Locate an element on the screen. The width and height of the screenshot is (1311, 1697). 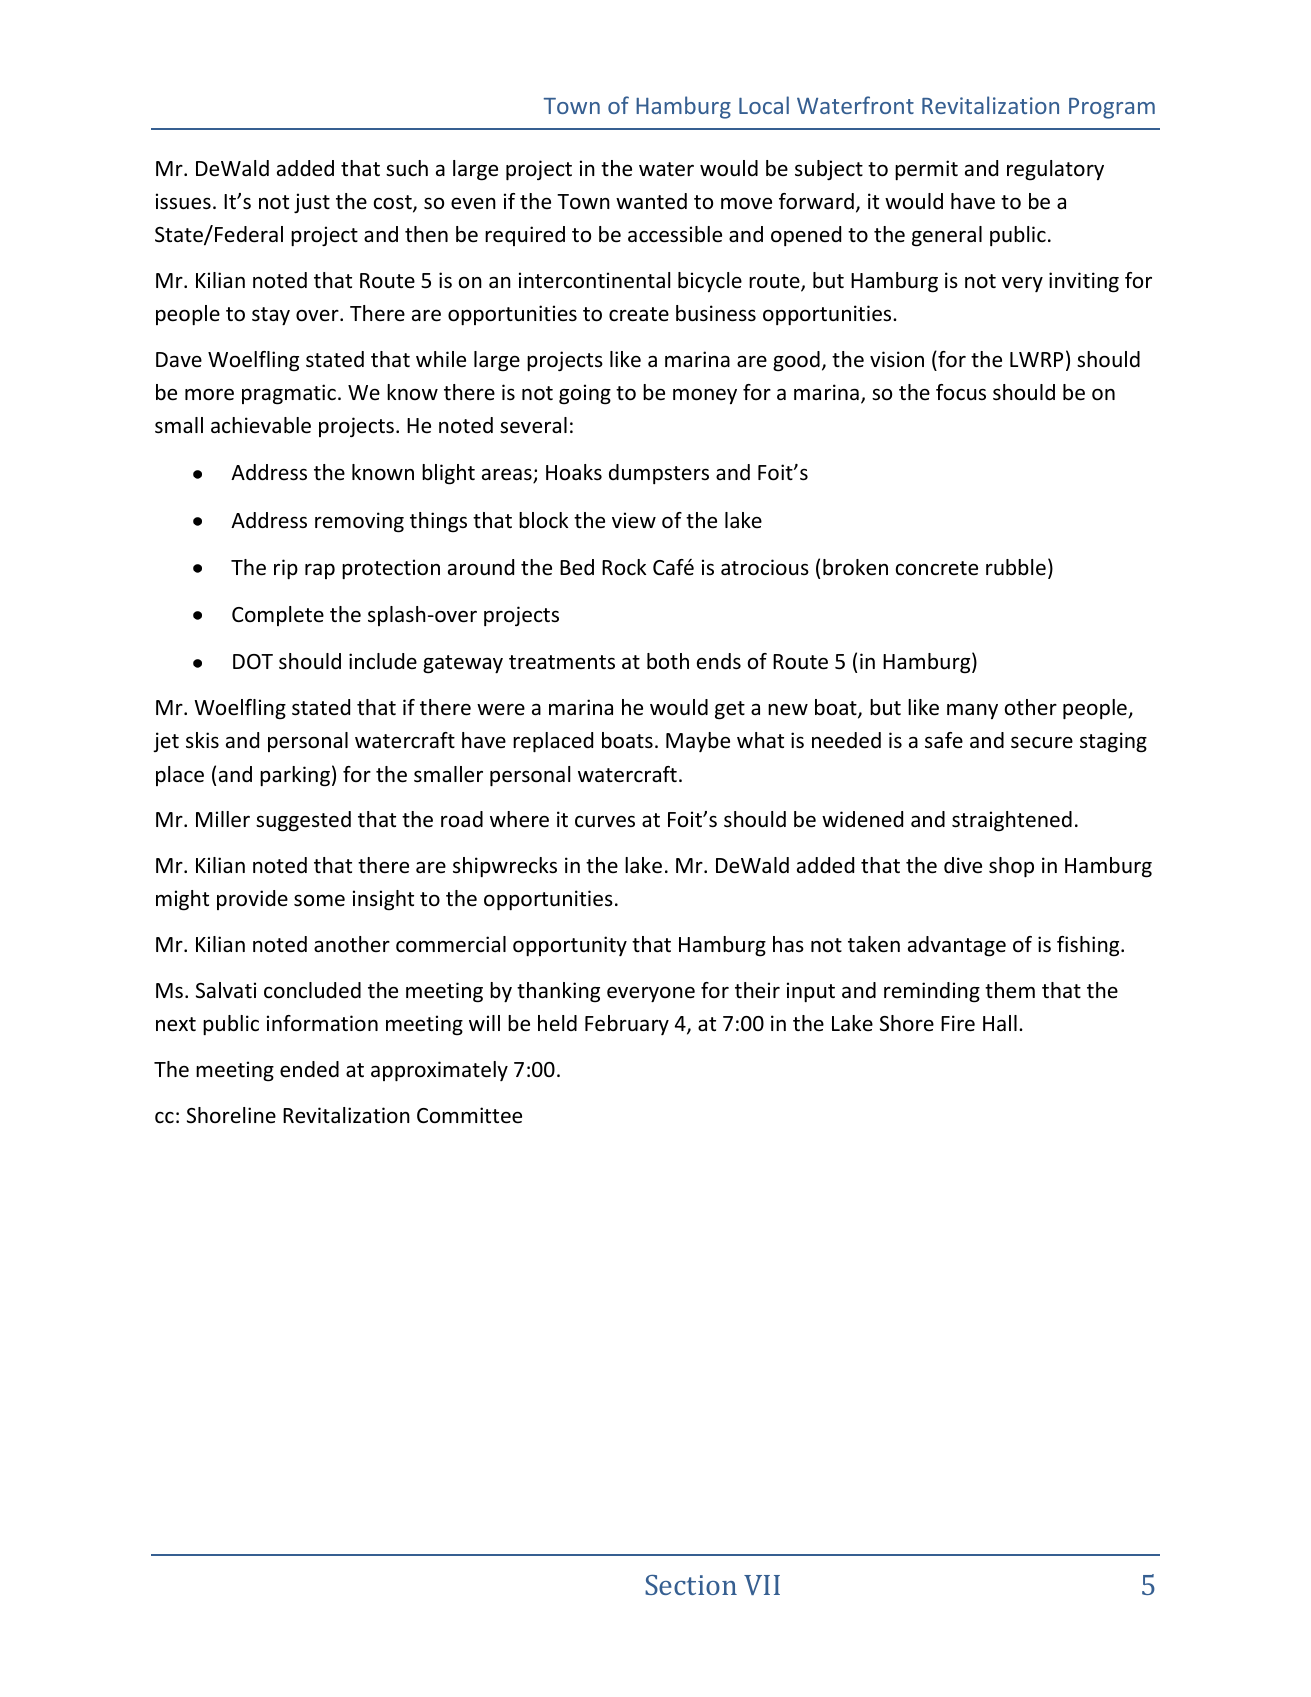
DOT is located at coordinates (253, 662).
